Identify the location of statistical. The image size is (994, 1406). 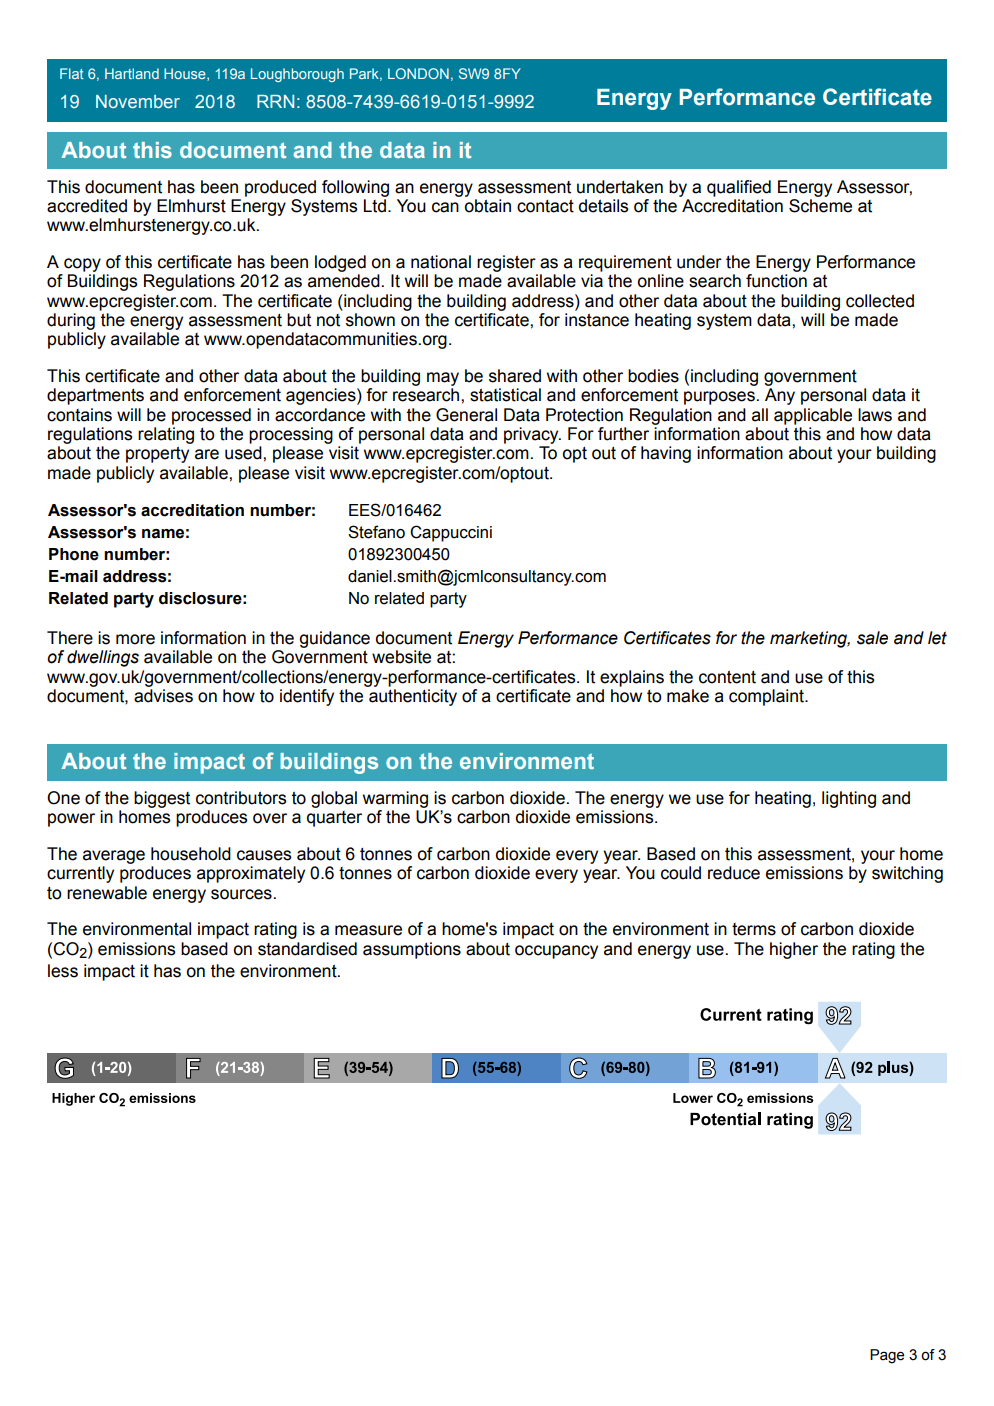
(505, 395).
